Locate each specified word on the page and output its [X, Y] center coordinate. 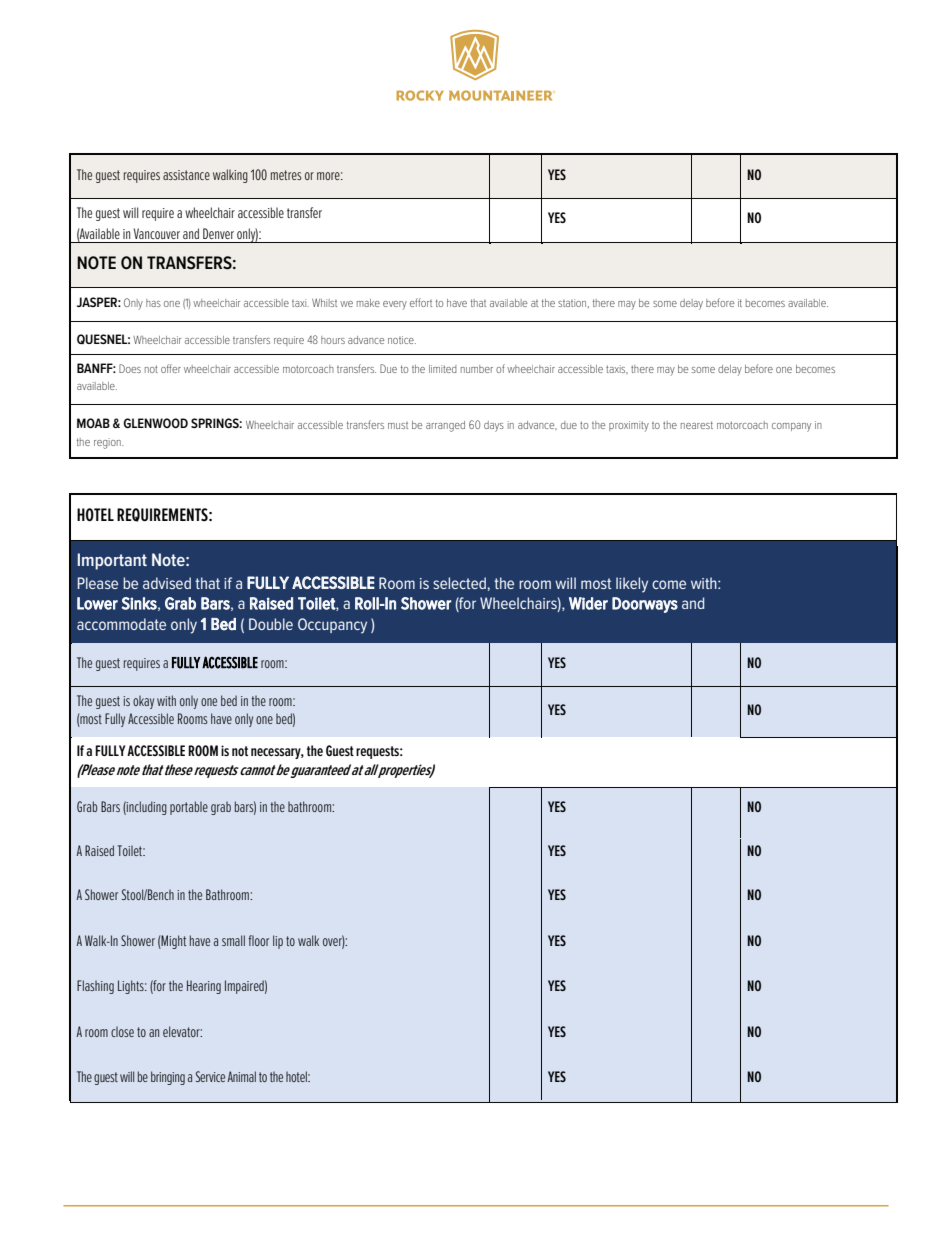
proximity [629, 426]
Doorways [645, 605]
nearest [697, 425]
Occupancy [332, 626]
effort [421, 302]
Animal [241, 1076]
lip [278, 942]
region [108, 443]
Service [210, 1076]
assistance [186, 175]
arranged [445, 426]
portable [189, 808]
